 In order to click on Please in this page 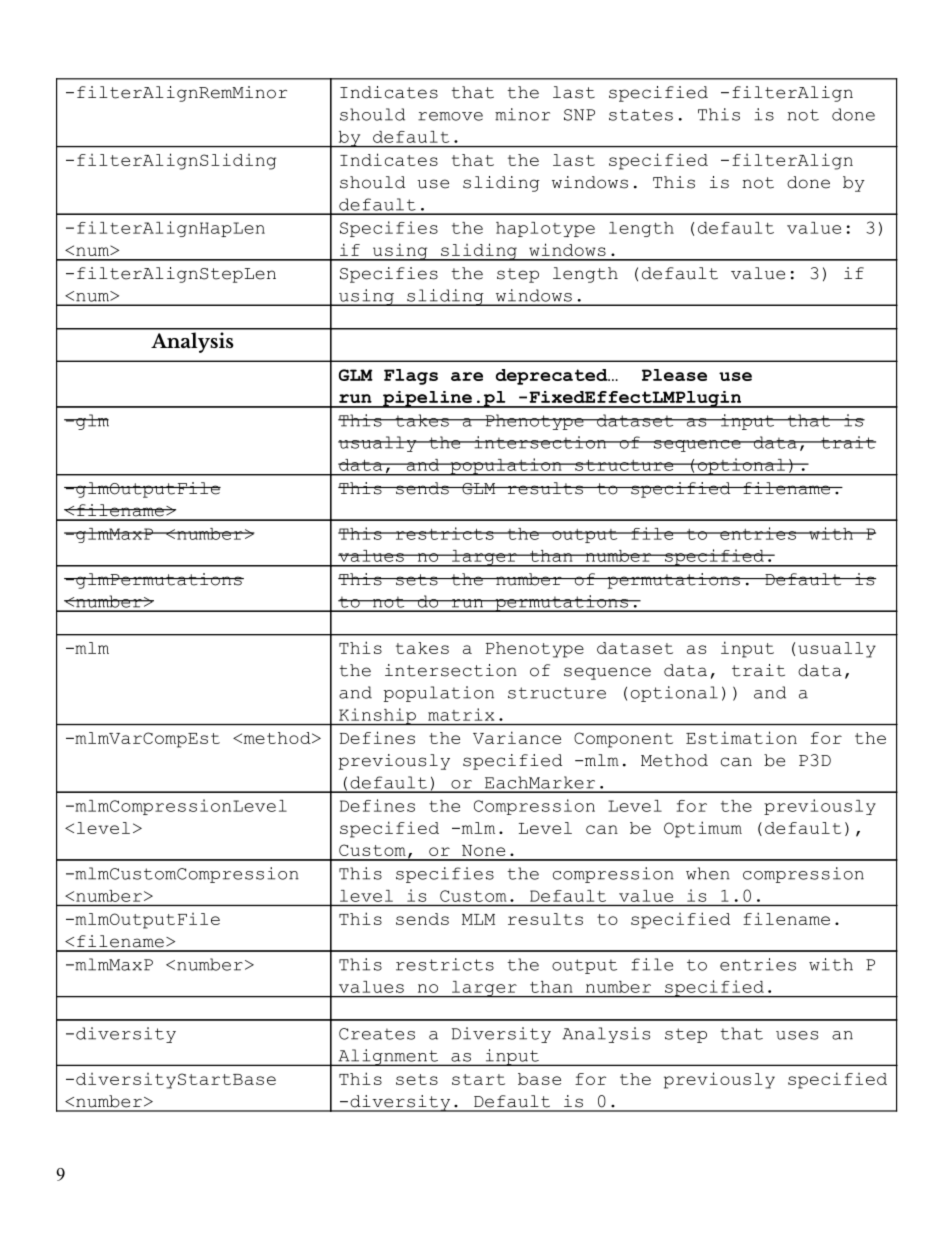, I will do `click(674, 375)`.
